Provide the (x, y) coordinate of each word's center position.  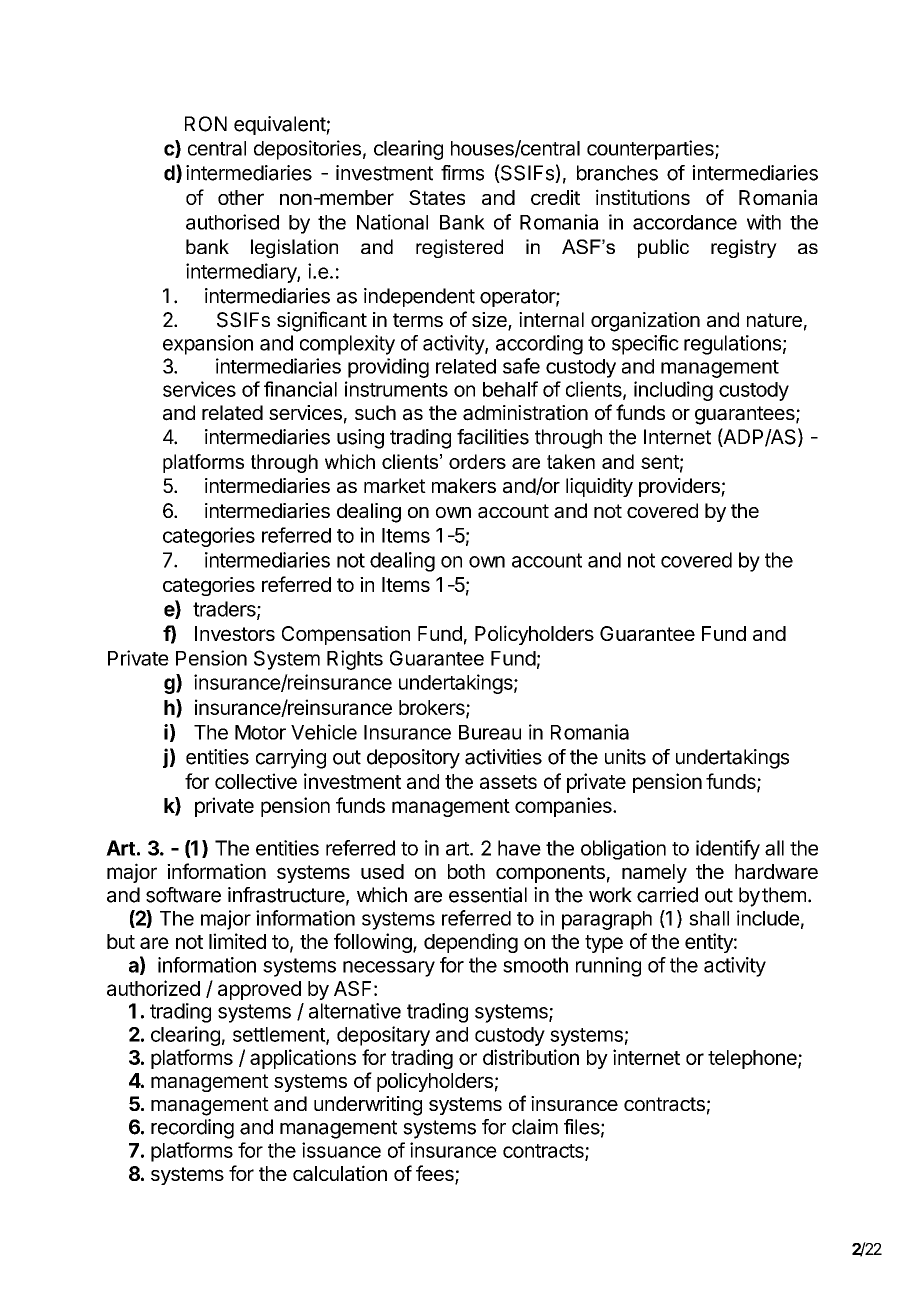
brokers (433, 708)
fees (436, 1174)
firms (462, 173)
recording (192, 1129)
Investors (235, 633)
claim (535, 1127)
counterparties (651, 150)
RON (206, 124)
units (625, 757)
